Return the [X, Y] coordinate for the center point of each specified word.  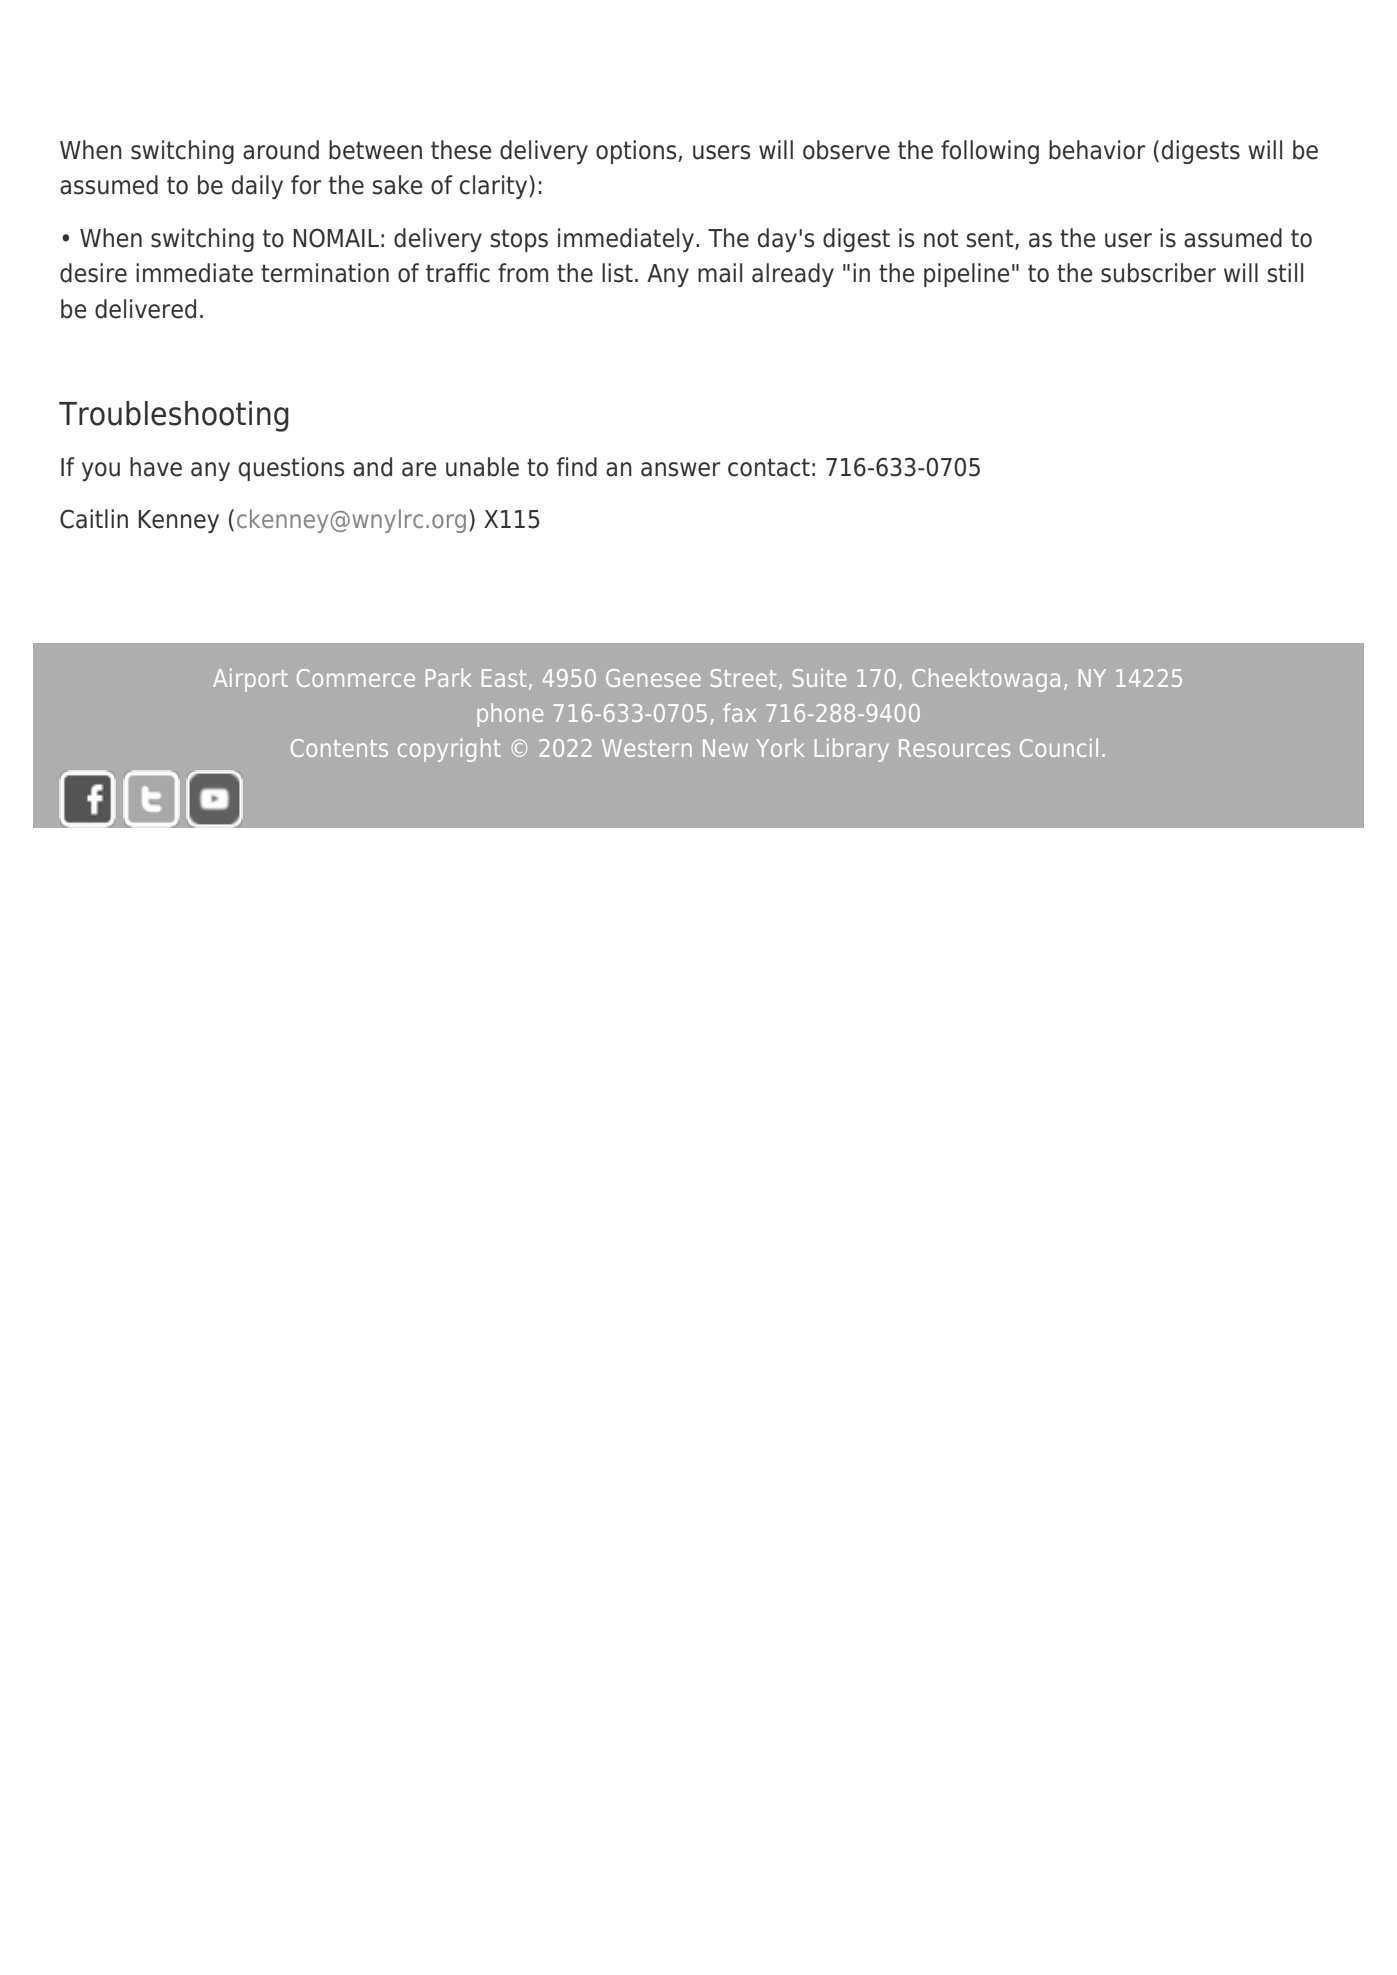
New [725, 748]
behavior [1097, 150]
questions [291, 469]
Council [1059, 747]
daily [257, 187]
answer [680, 469]
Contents [339, 748]
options [637, 152]
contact [769, 467]
